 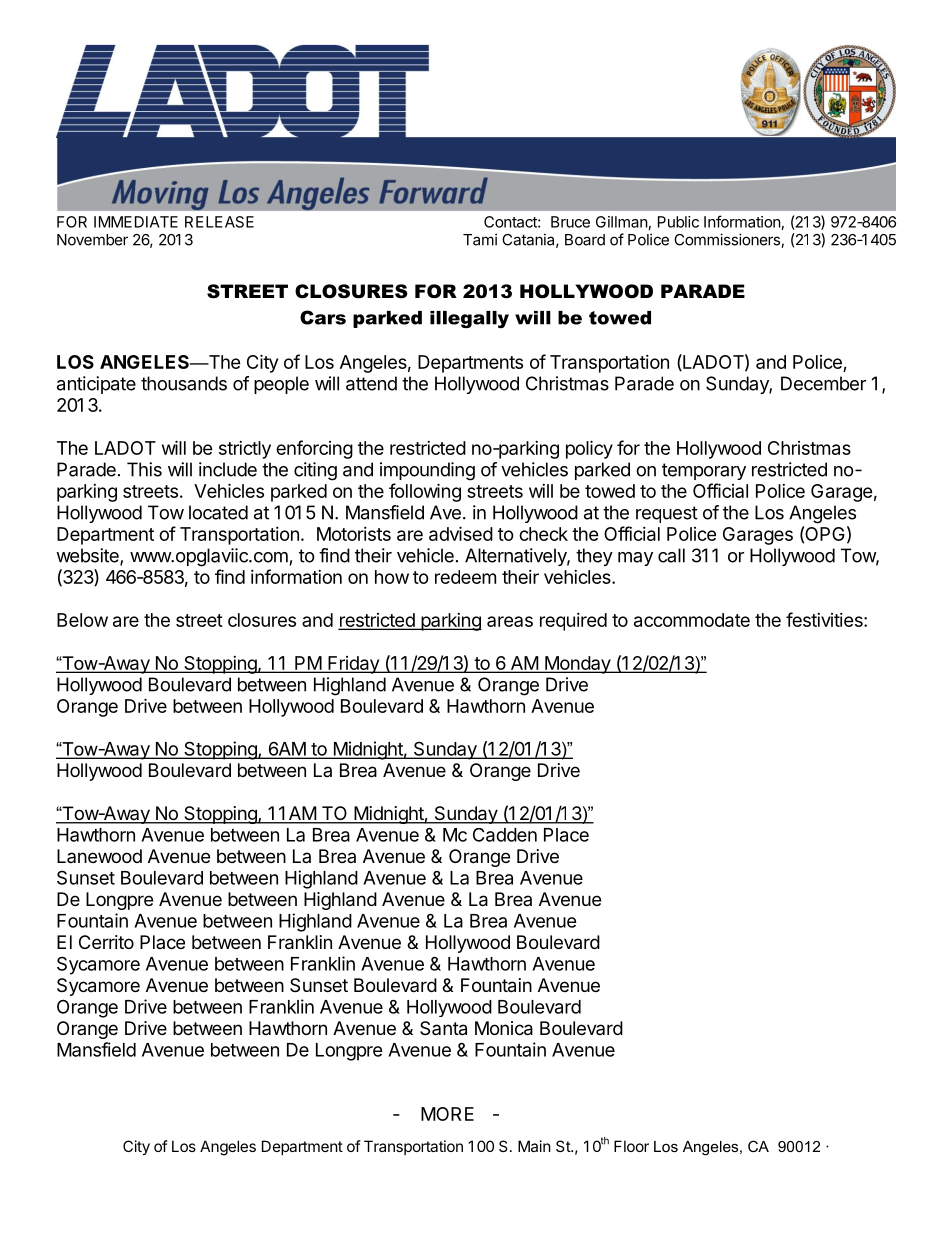 What do you see at coordinates (480, 239) in the screenshot?
I see `Tami` at bounding box center [480, 239].
